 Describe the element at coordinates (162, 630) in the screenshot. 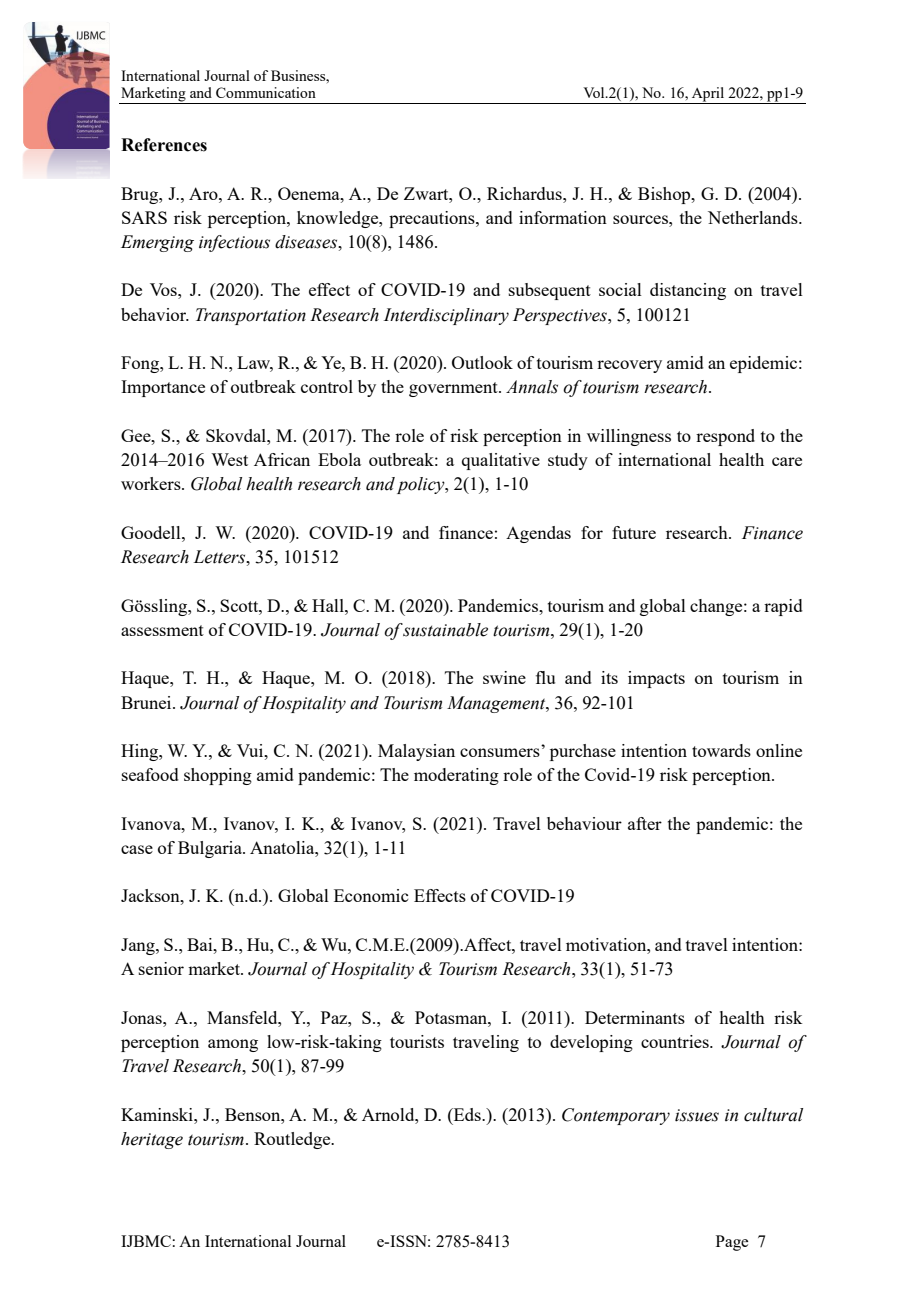

I see `assessment` at that location.
